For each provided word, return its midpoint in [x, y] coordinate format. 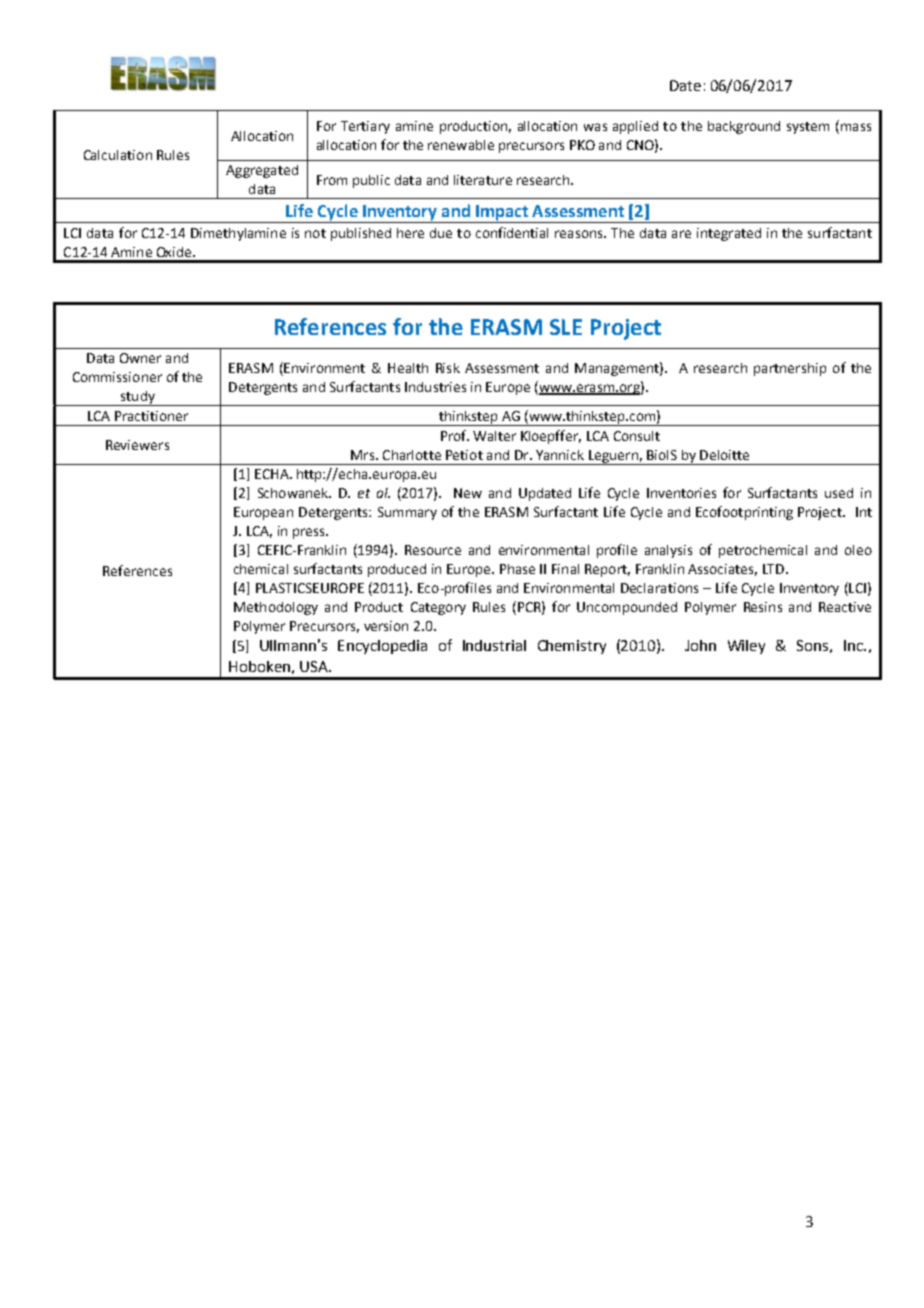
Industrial [494, 645]
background [744, 127]
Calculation [118, 155]
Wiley [746, 647]
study [137, 398]
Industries [435, 387]
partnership [790, 369]
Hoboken [259, 666]
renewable [461, 145]
